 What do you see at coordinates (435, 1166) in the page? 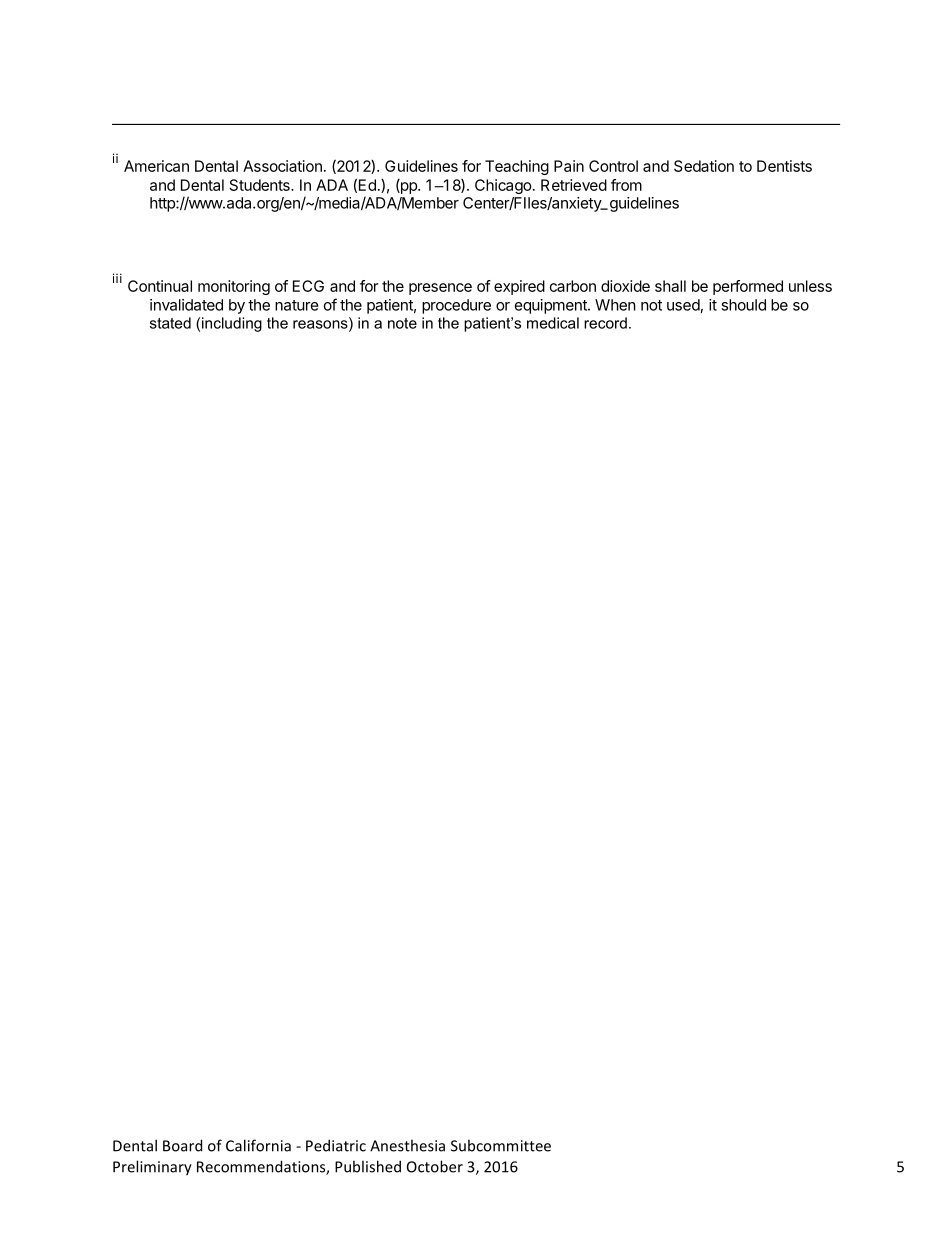
I see `October` at bounding box center [435, 1166].
